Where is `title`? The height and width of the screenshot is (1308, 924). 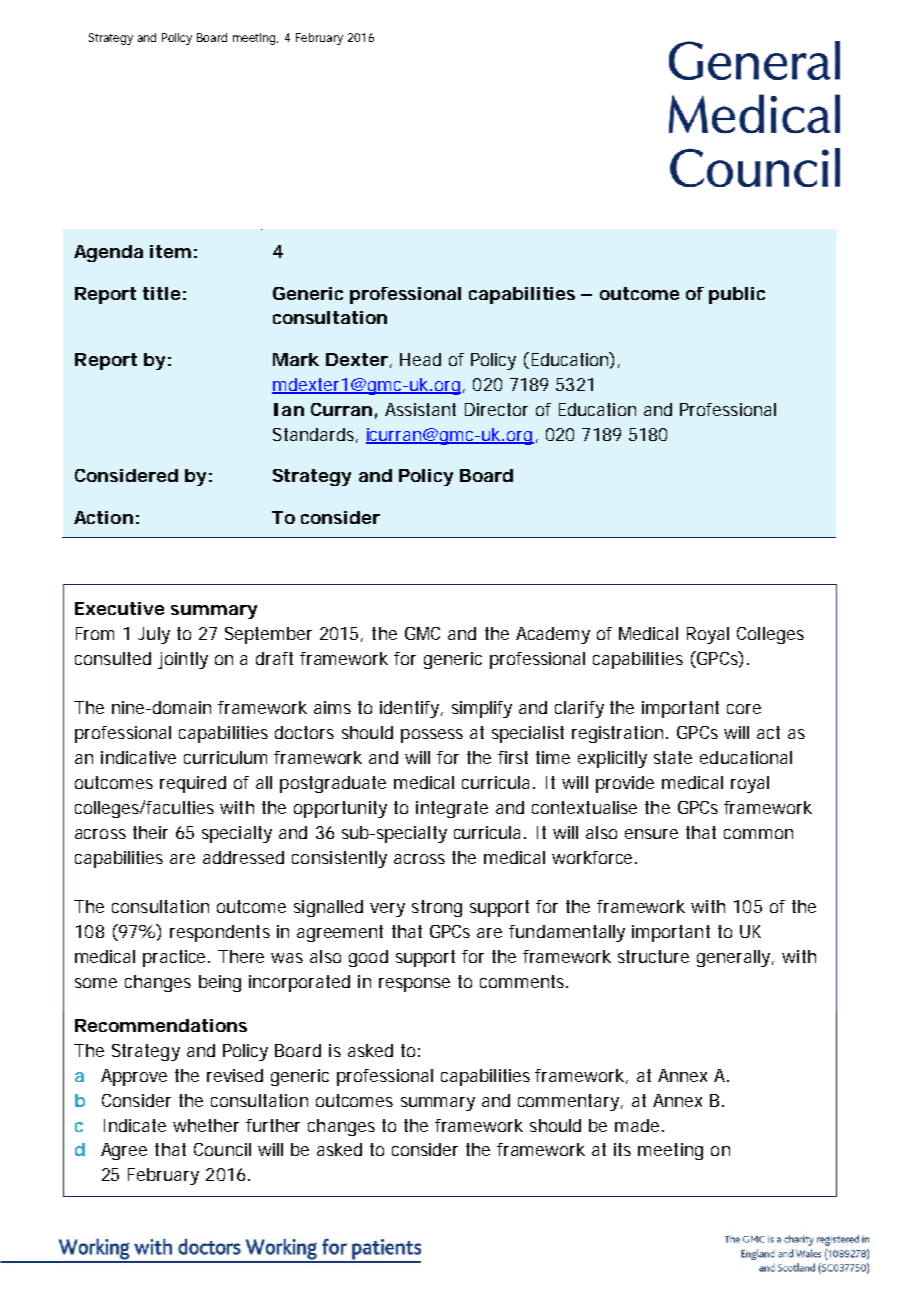 title is located at coordinates (161, 293).
